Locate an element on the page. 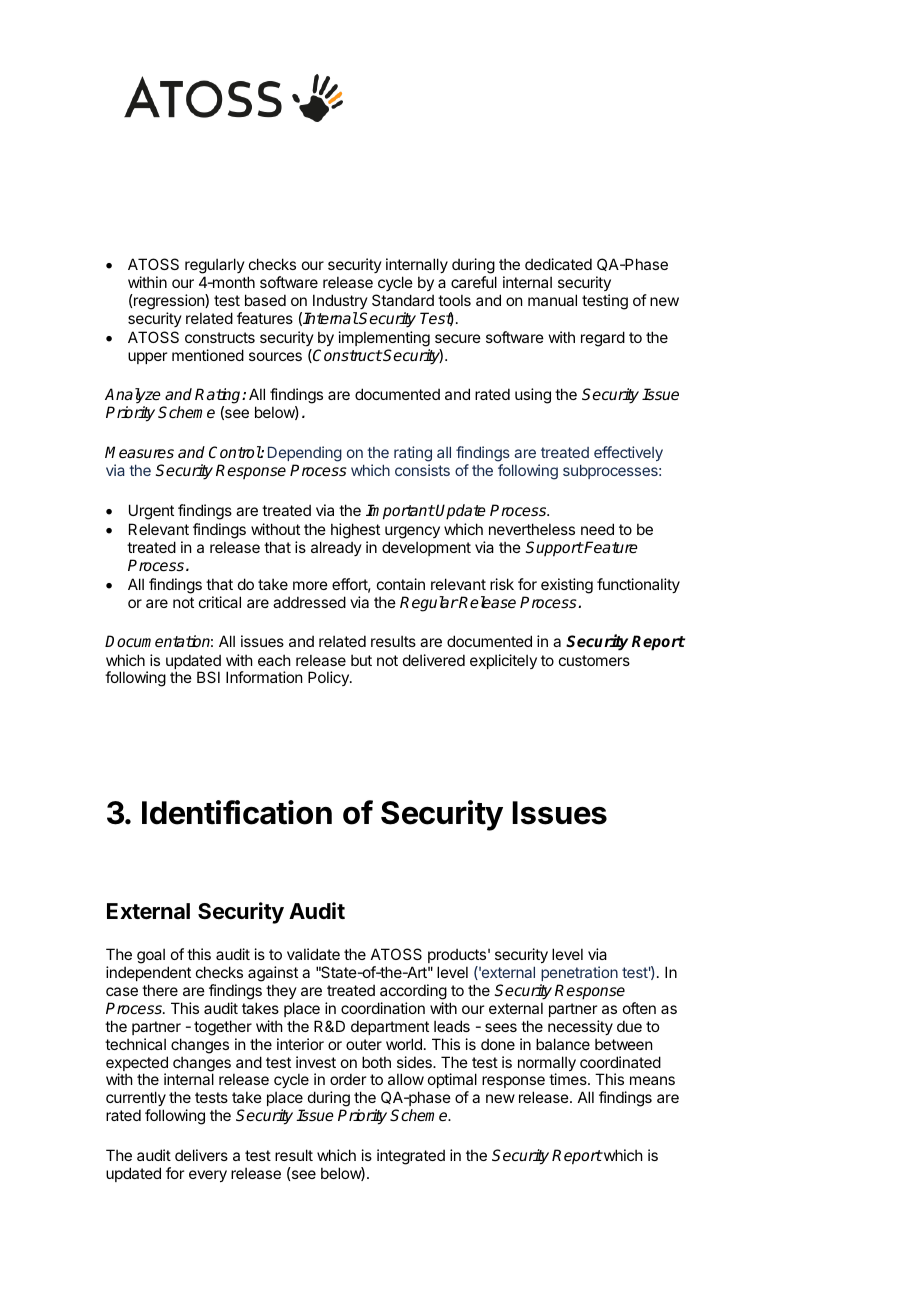  penetration is located at coordinates (579, 973).
